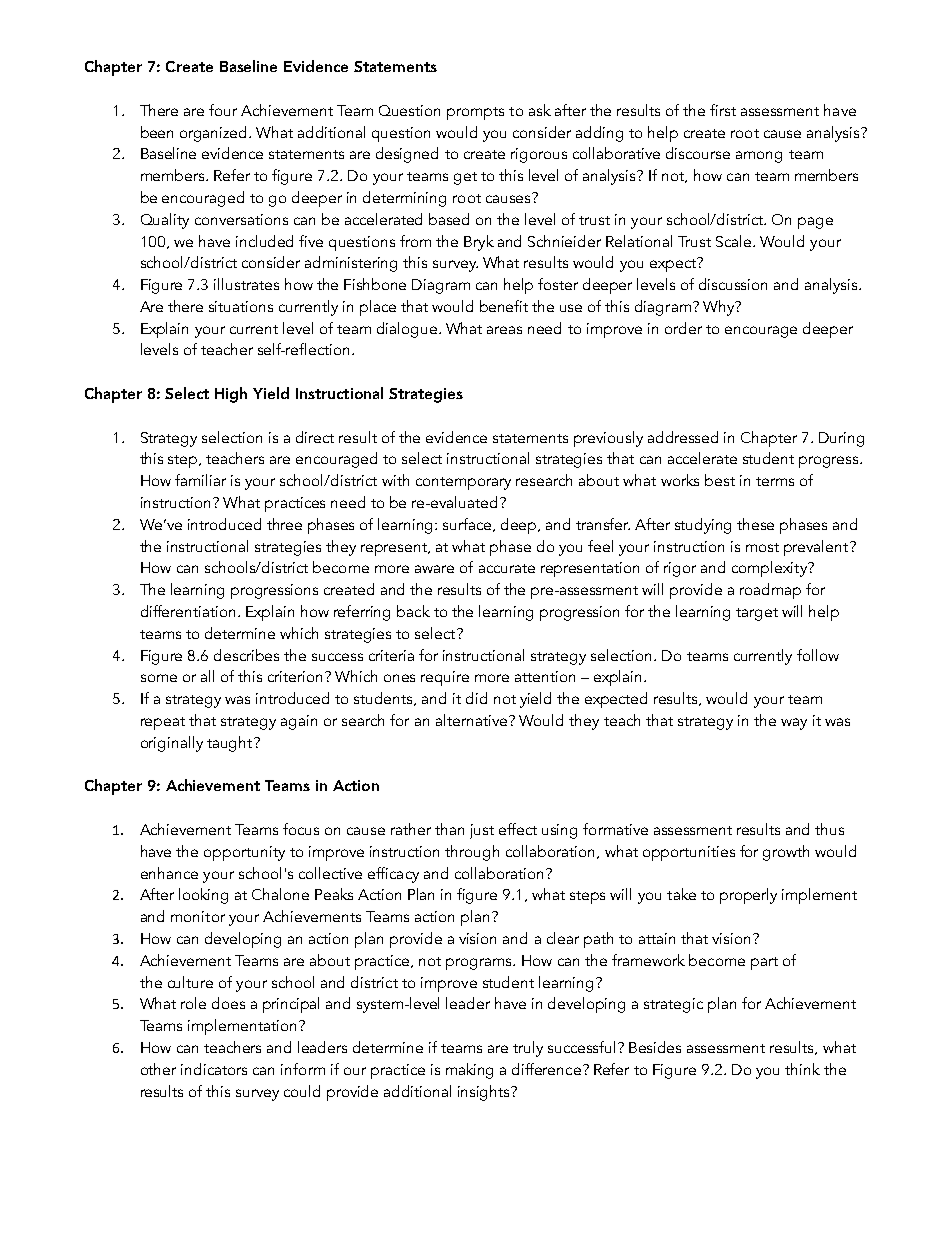  I want to click on Why, so click(720, 308).
